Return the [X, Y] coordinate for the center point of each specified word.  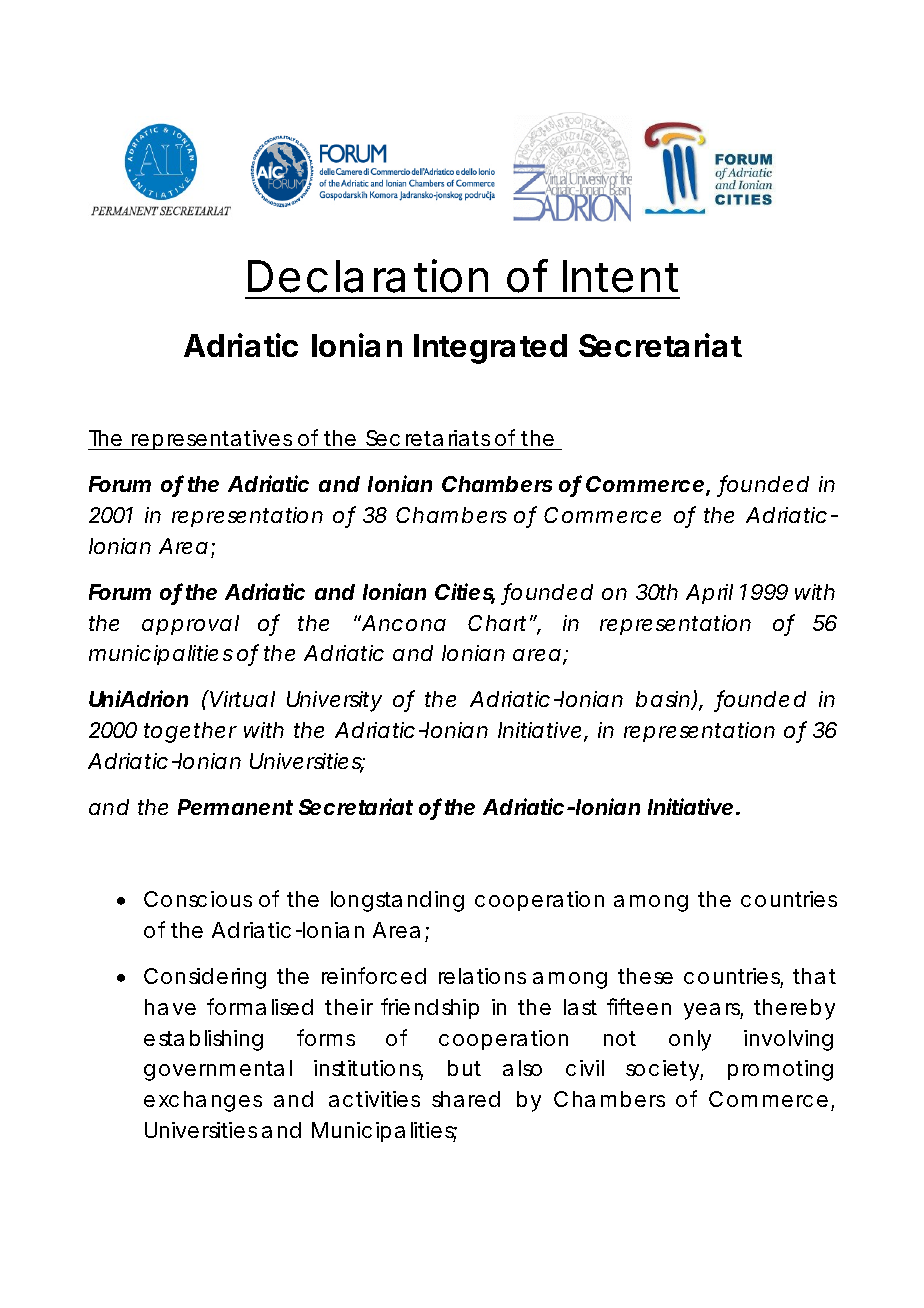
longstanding [397, 901]
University [334, 701]
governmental [218, 1070]
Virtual [241, 698]
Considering [205, 978]
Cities [465, 593]
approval [190, 625]
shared [466, 1099]
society [664, 1070]
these [645, 976]
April [709, 594]
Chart [501, 623]
